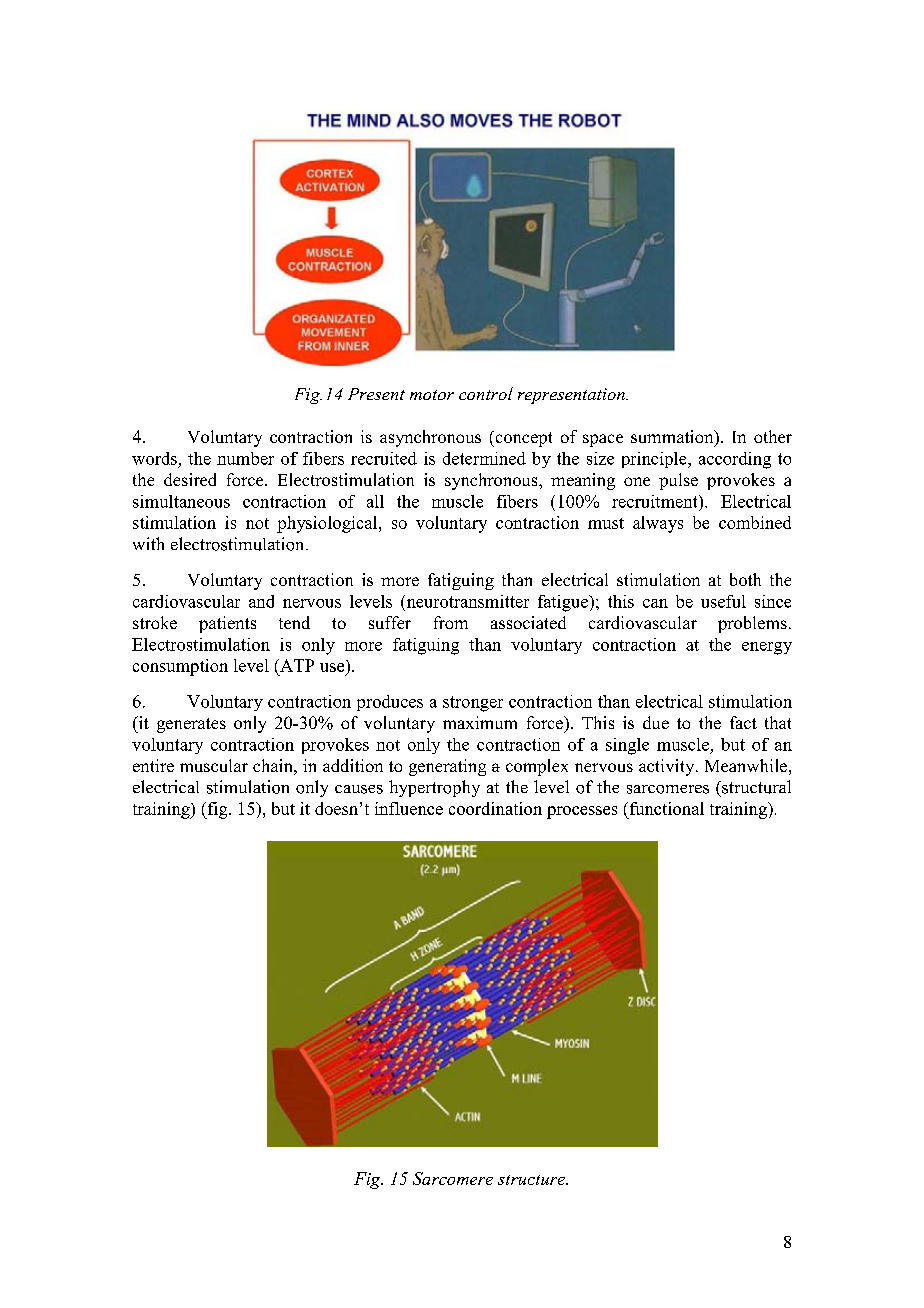  What do you see at coordinates (533, 1180) in the screenshot?
I see `structure` at bounding box center [533, 1180].
